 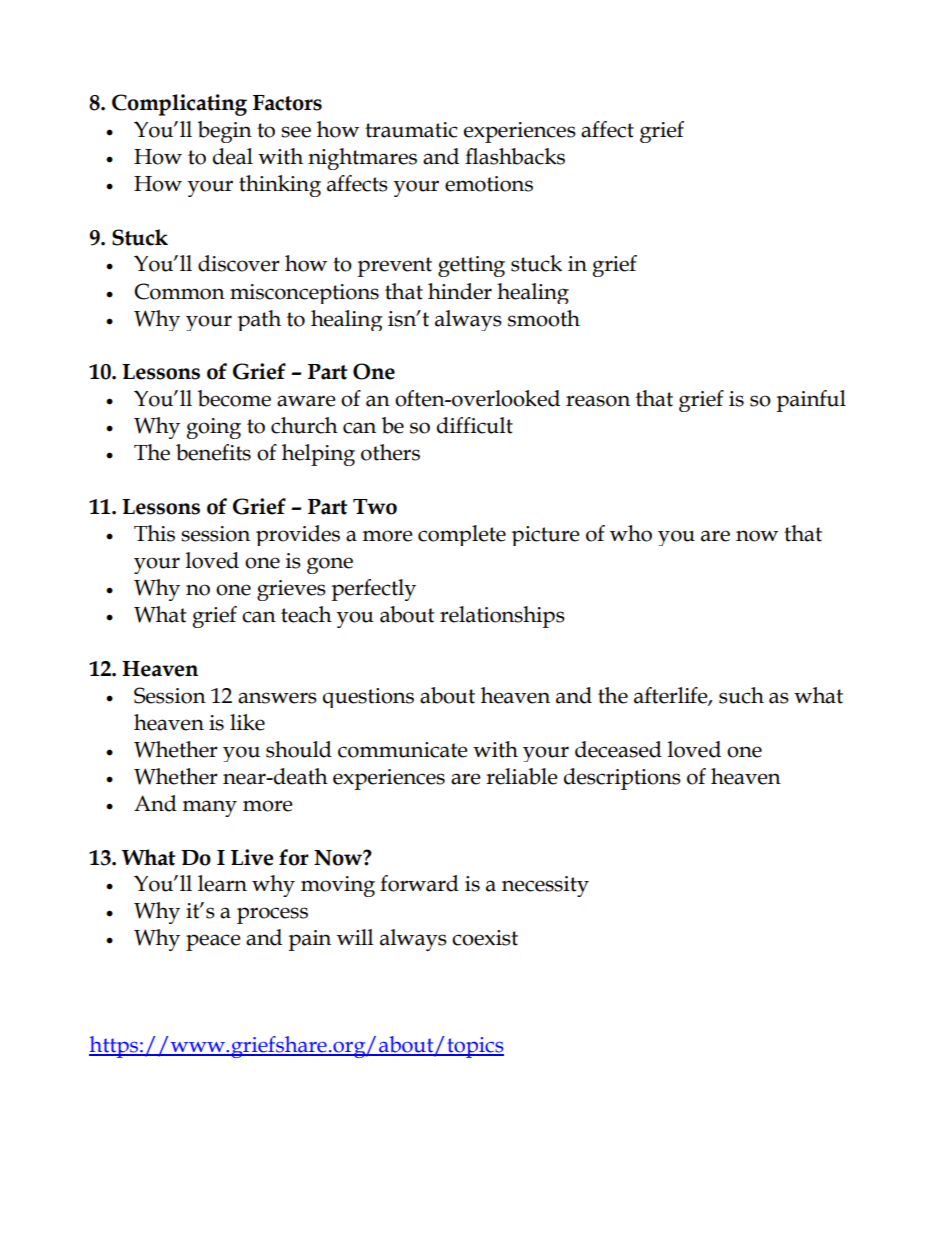 What do you see at coordinates (213, 942) in the screenshot?
I see `peace` at bounding box center [213, 942].
